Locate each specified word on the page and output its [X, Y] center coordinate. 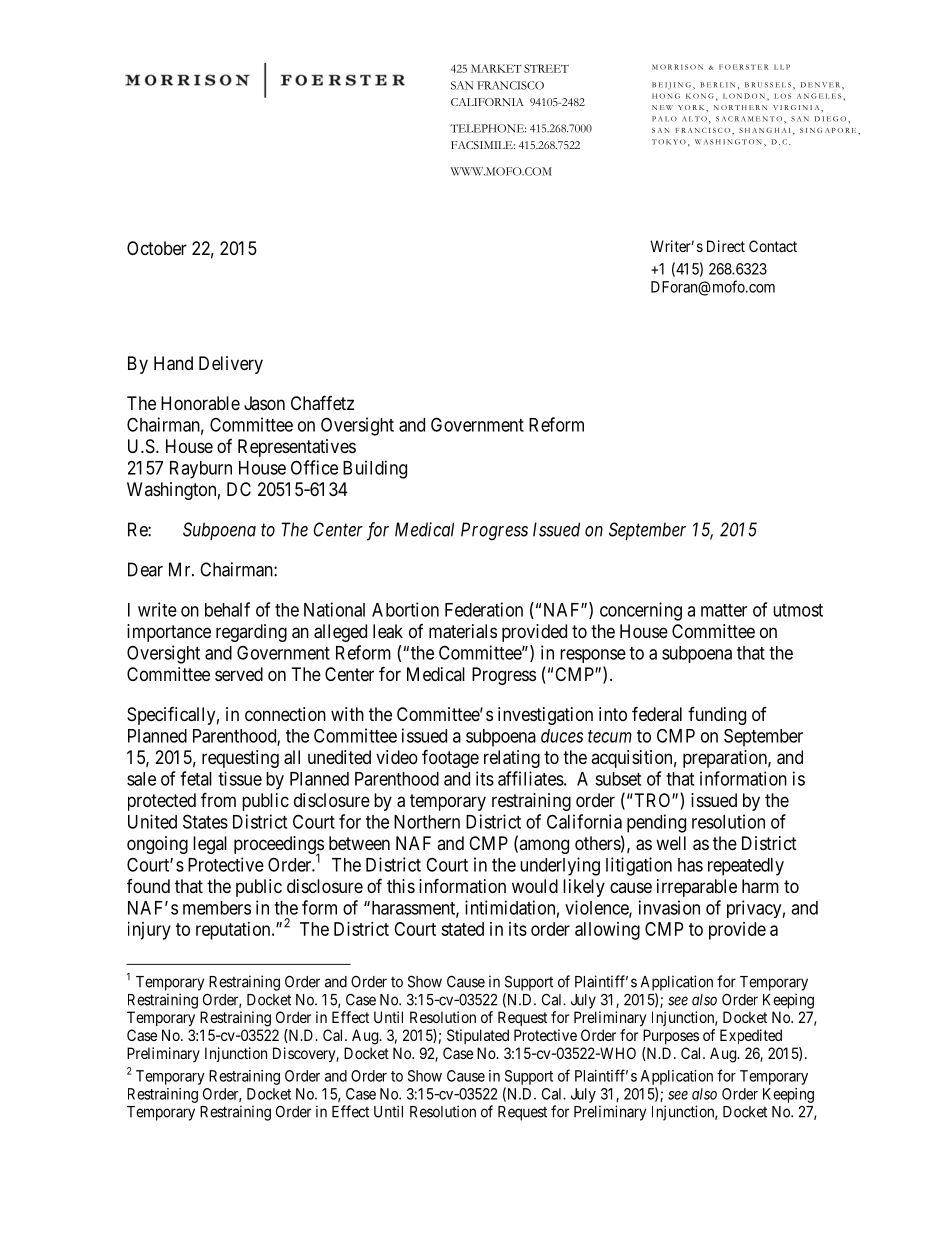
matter [724, 610]
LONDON [744, 96]
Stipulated [478, 1036]
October [157, 248]
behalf [227, 609]
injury [149, 931]
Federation [484, 609]
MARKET [496, 68]
